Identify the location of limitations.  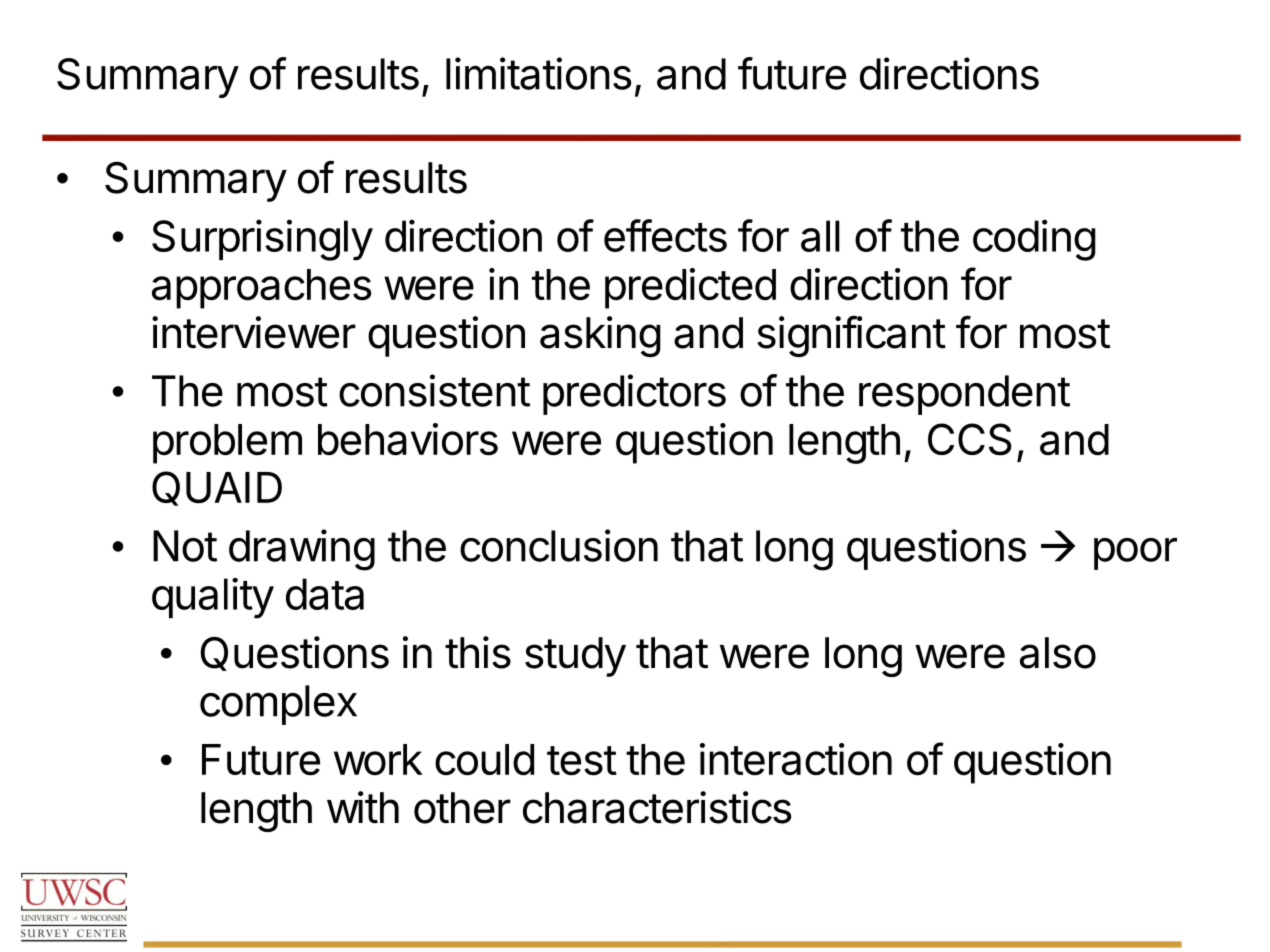
(538, 73).
